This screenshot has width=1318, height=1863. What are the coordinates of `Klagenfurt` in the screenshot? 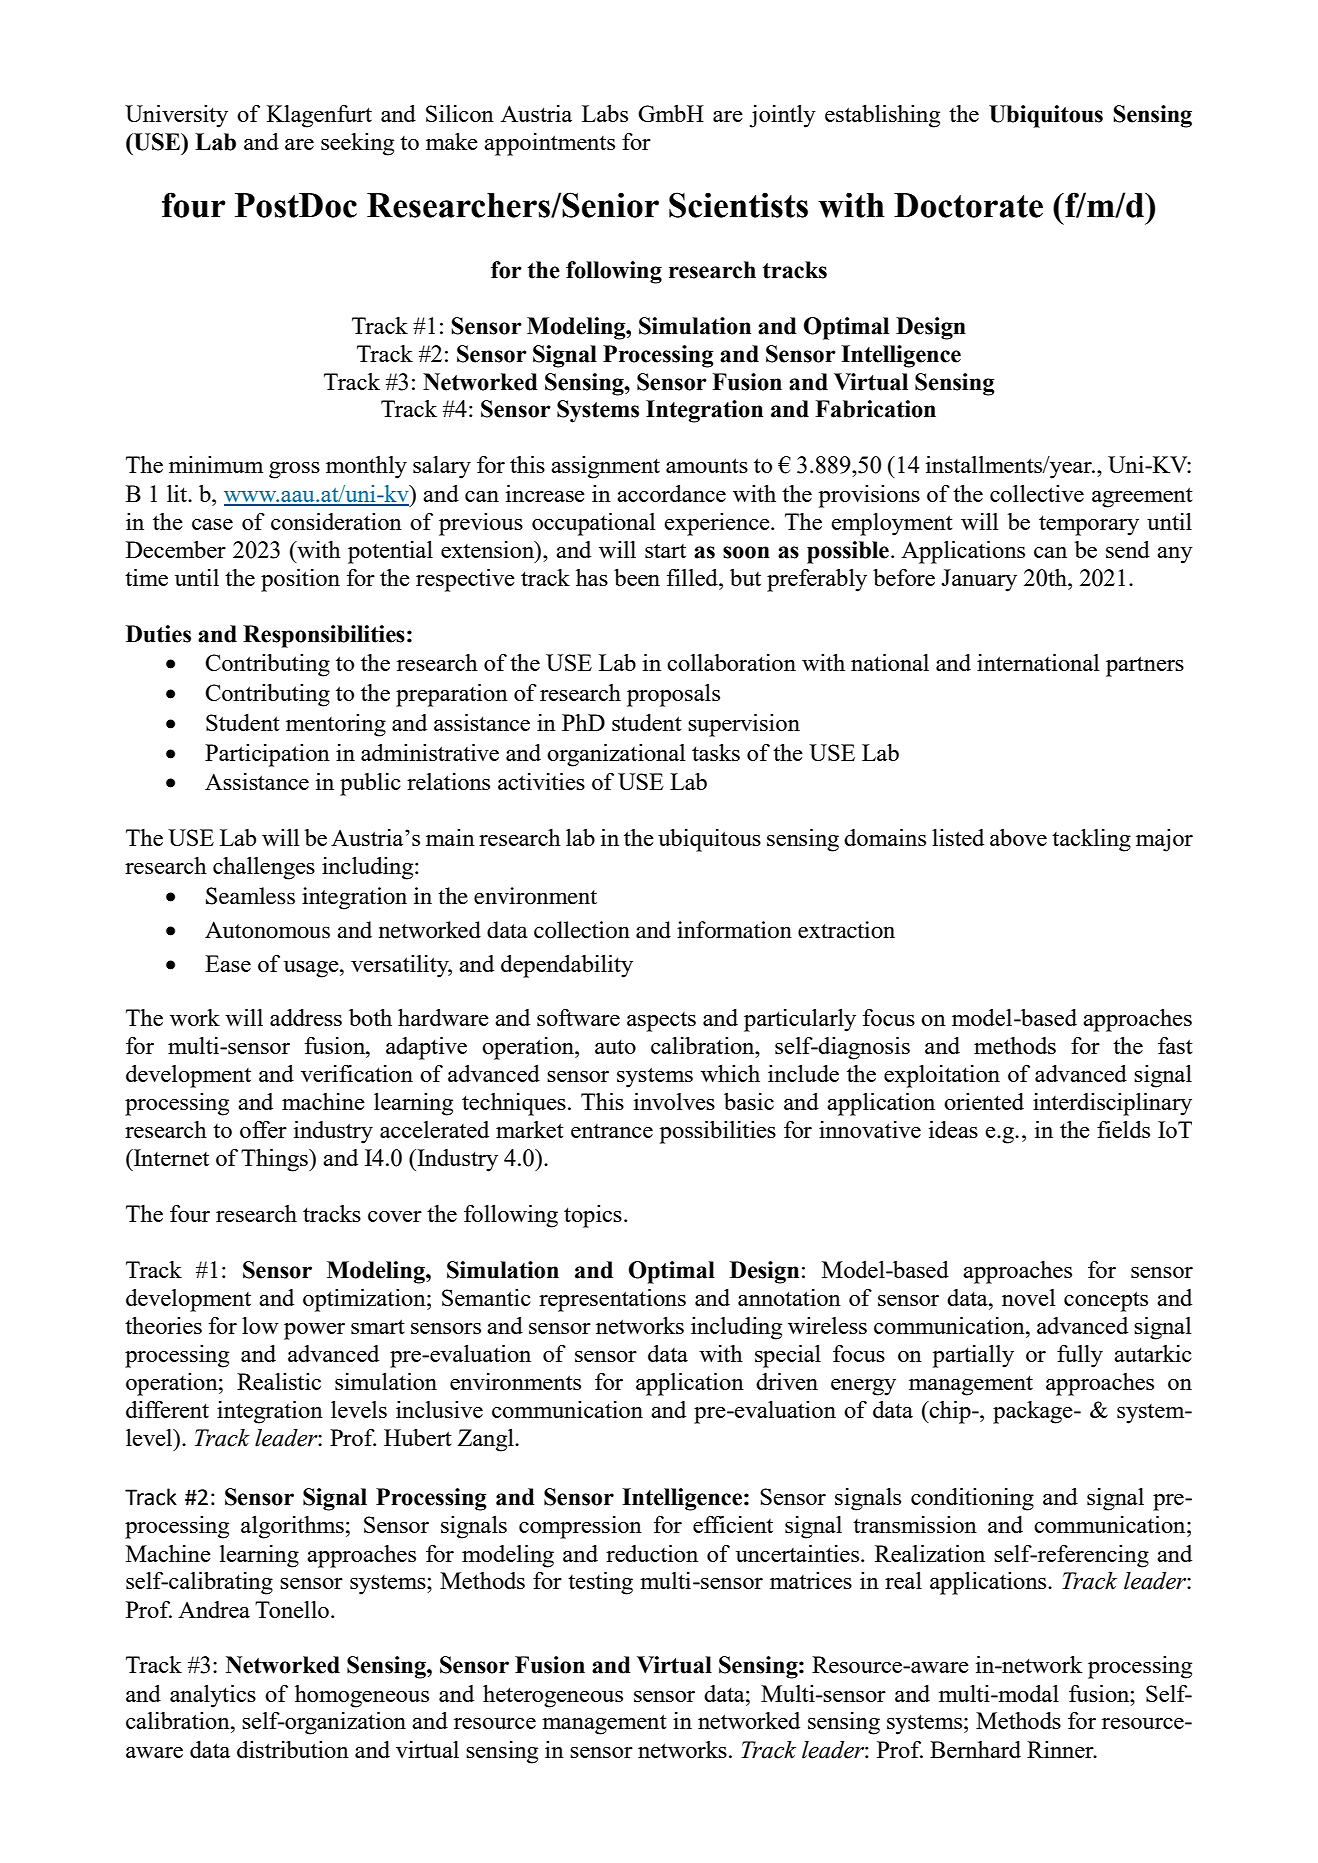 It's located at (319, 116).
